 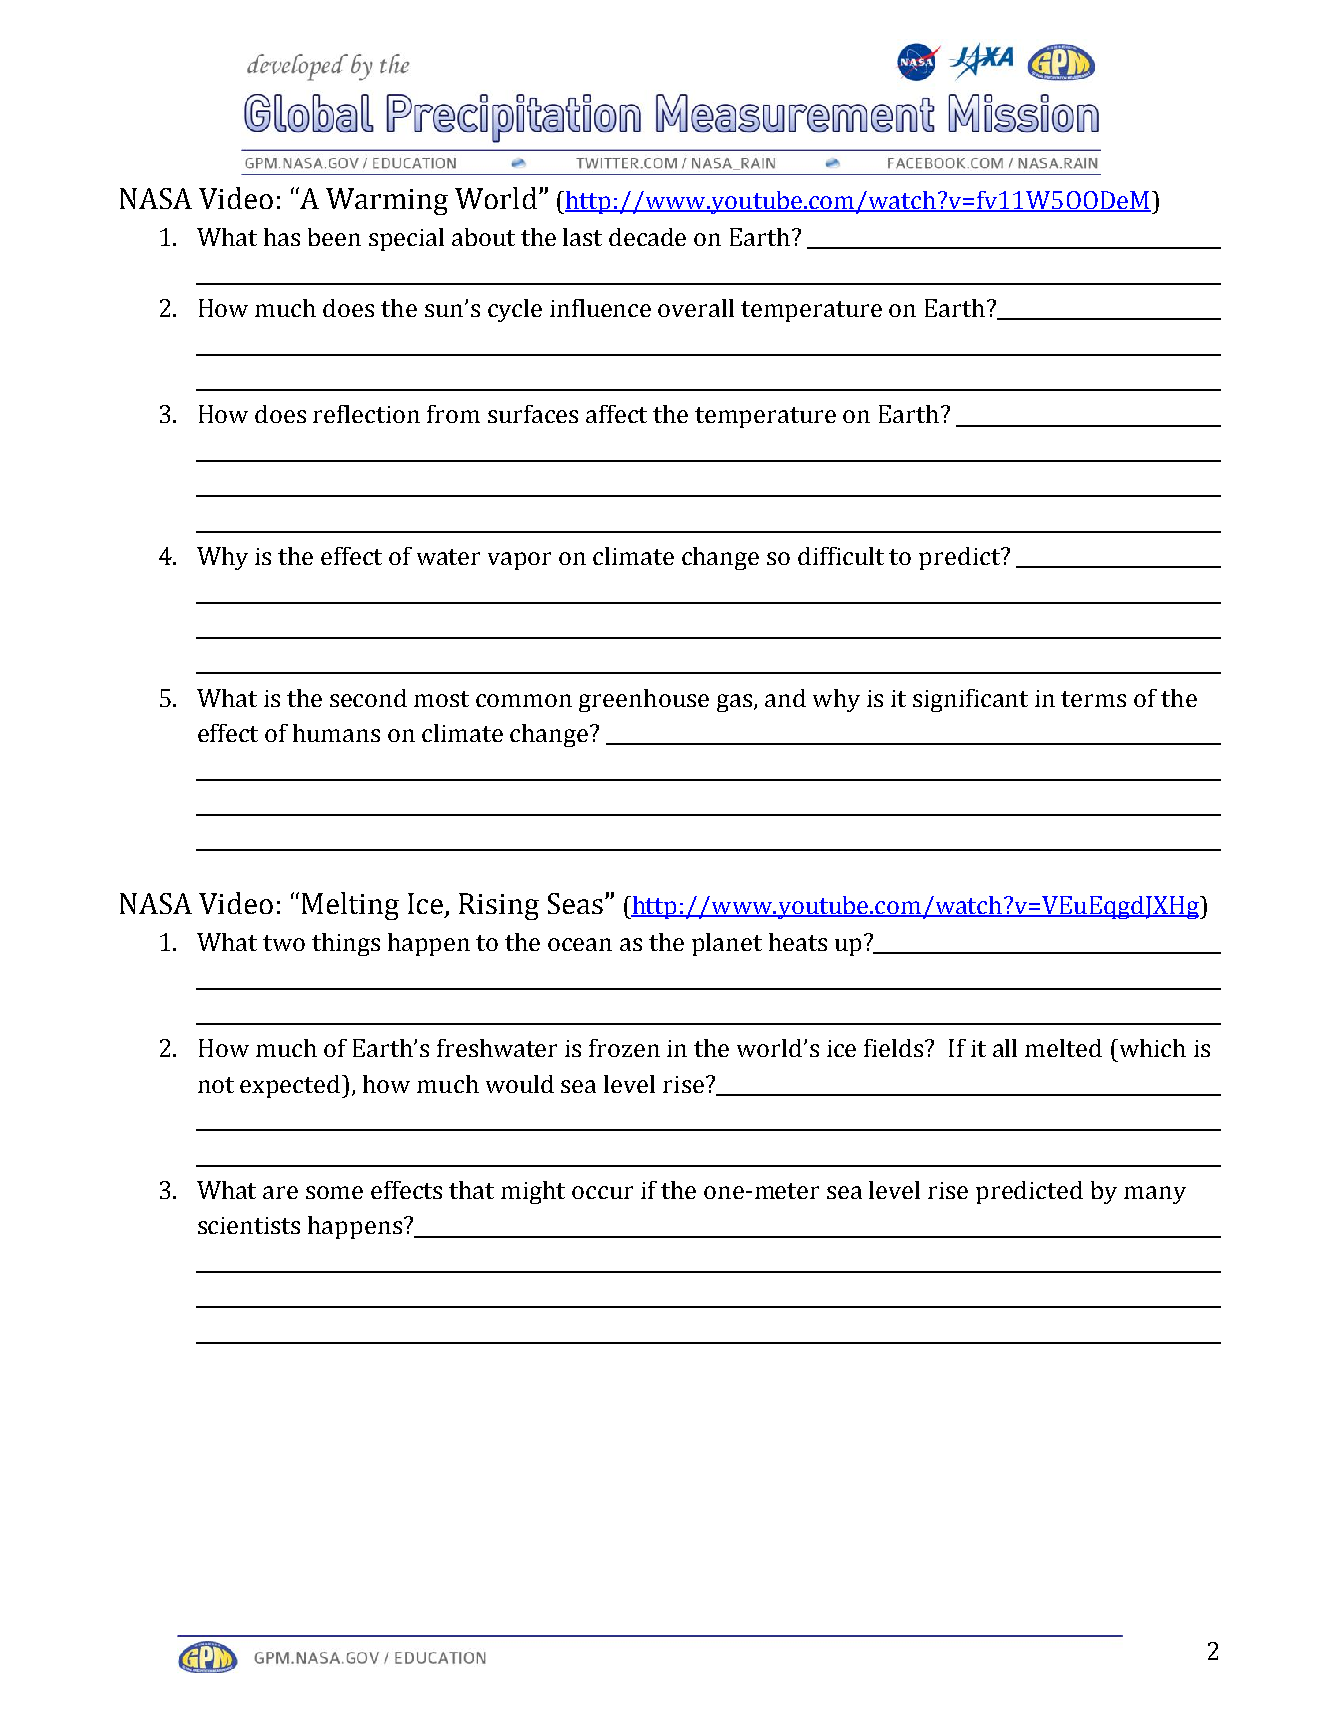 I want to click on Melting, so click(x=350, y=906).
